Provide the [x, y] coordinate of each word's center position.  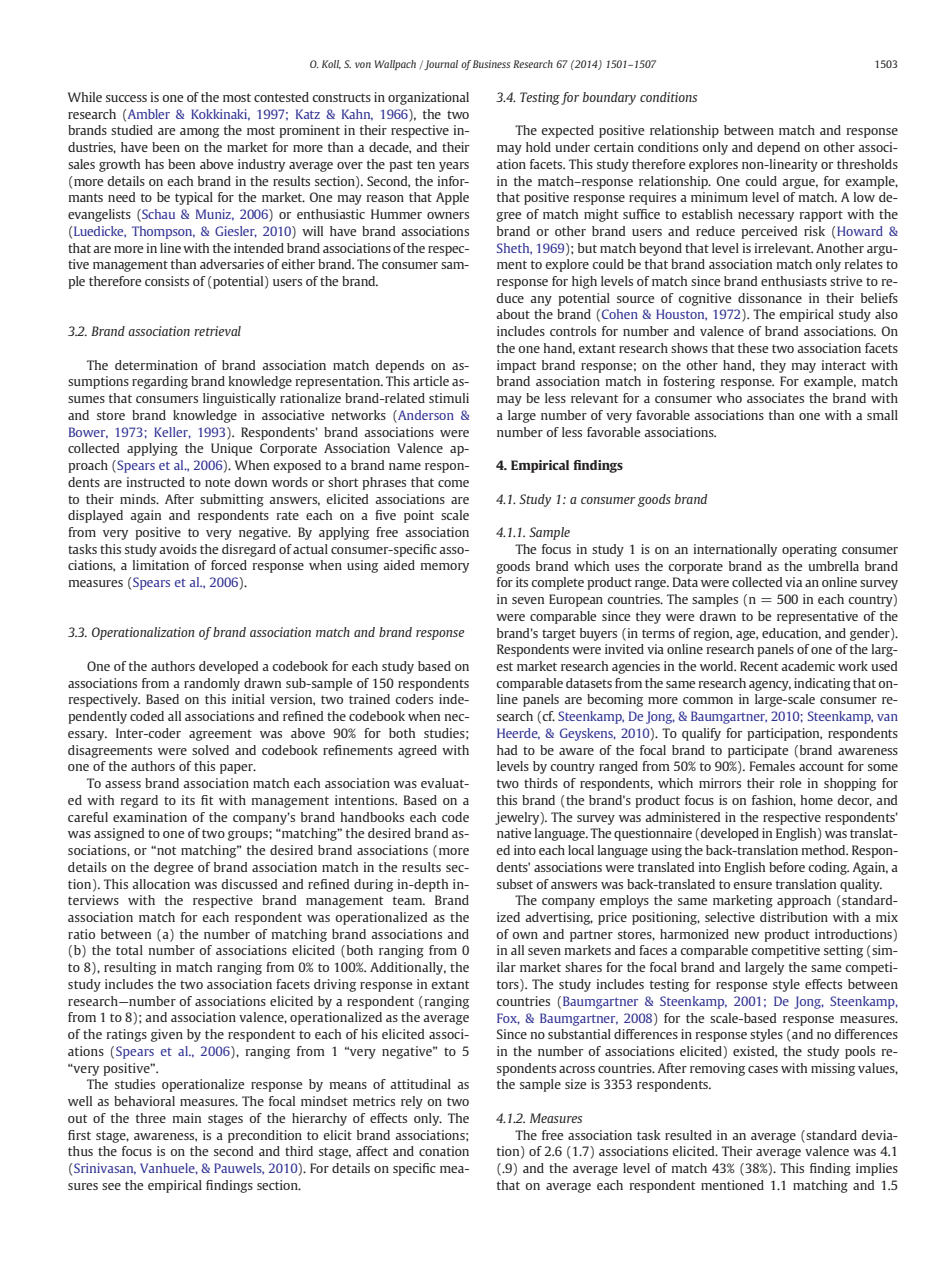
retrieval [217, 331]
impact [517, 366]
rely [412, 1102]
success [126, 98]
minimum [719, 197]
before [787, 867]
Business [491, 64]
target [559, 635]
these [753, 348]
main [187, 1118]
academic [808, 666]
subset [515, 884]
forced [229, 565]
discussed [249, 884]
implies [877, 1169]
